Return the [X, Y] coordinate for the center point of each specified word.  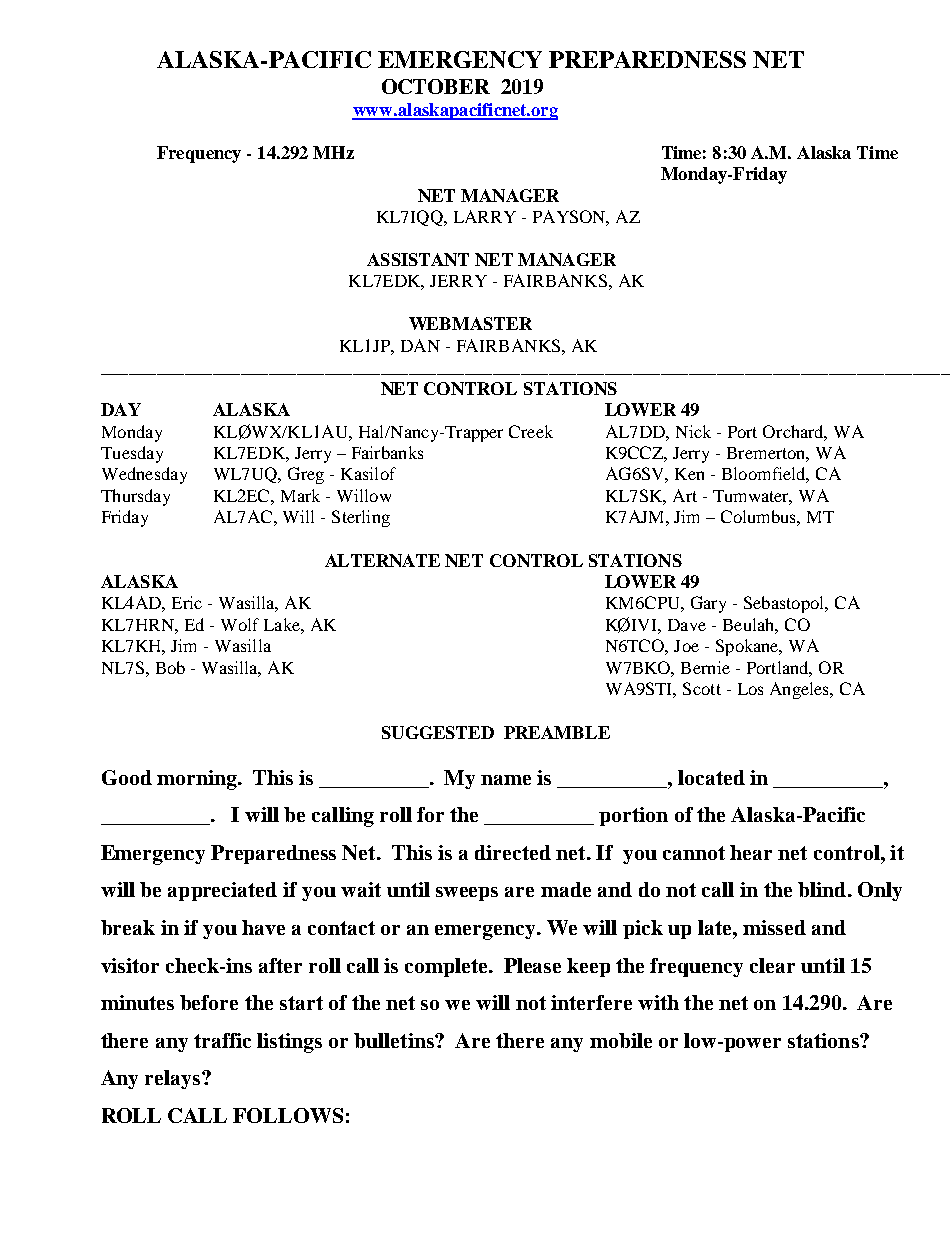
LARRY [485, 216]
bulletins [395, 1040]
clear [772, 965]
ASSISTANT [418, 259]
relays [174, 1079]
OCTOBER [436, 86]
